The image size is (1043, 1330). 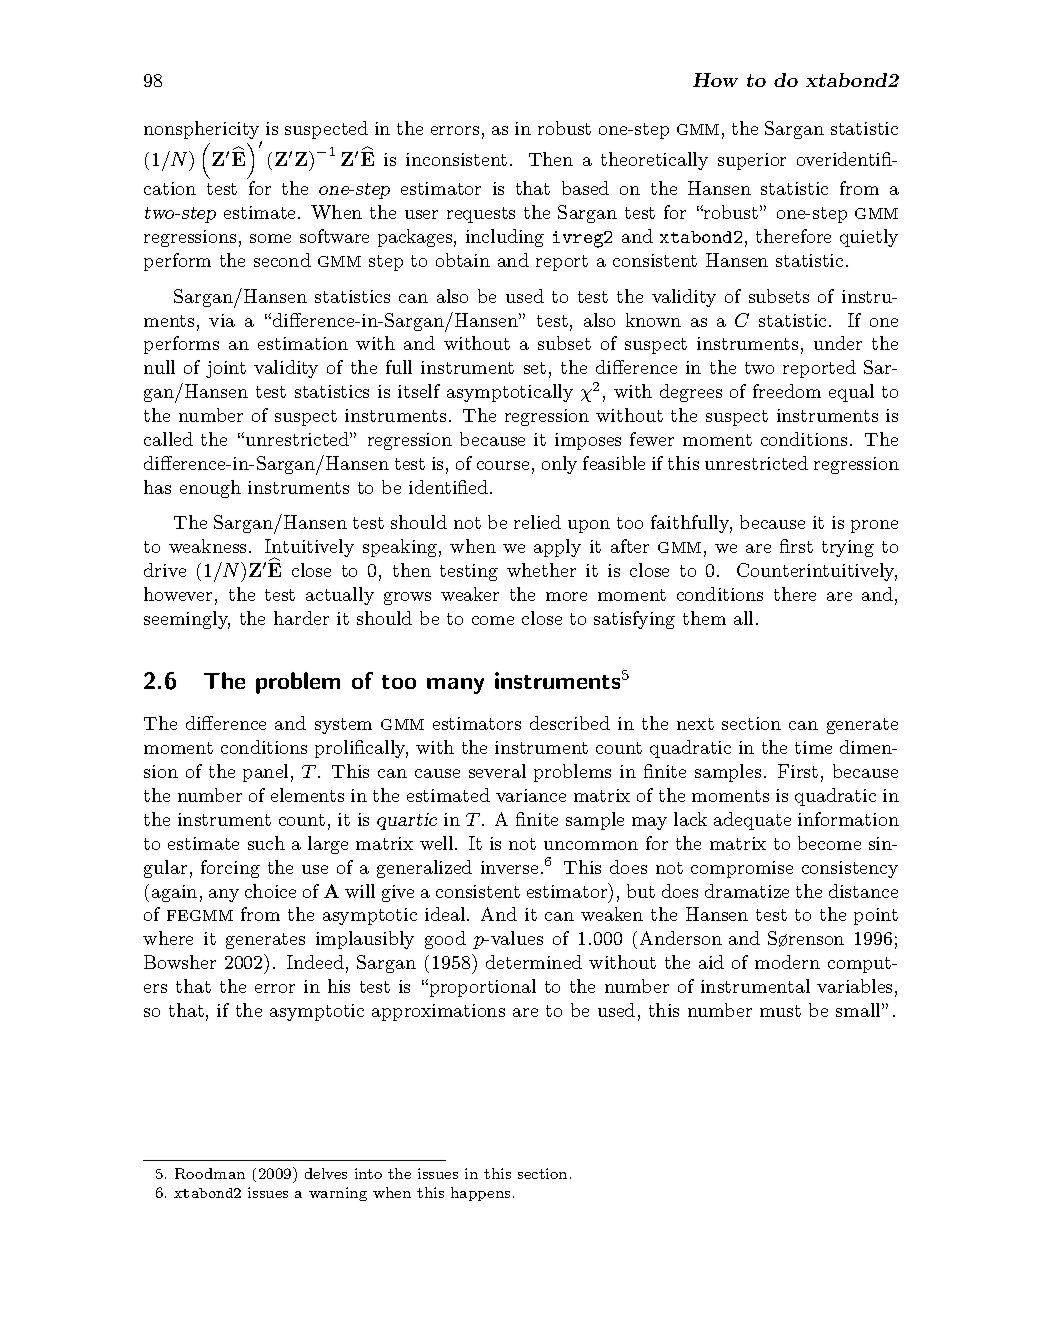 I want to click on determined, so click(x=534, y=962).
